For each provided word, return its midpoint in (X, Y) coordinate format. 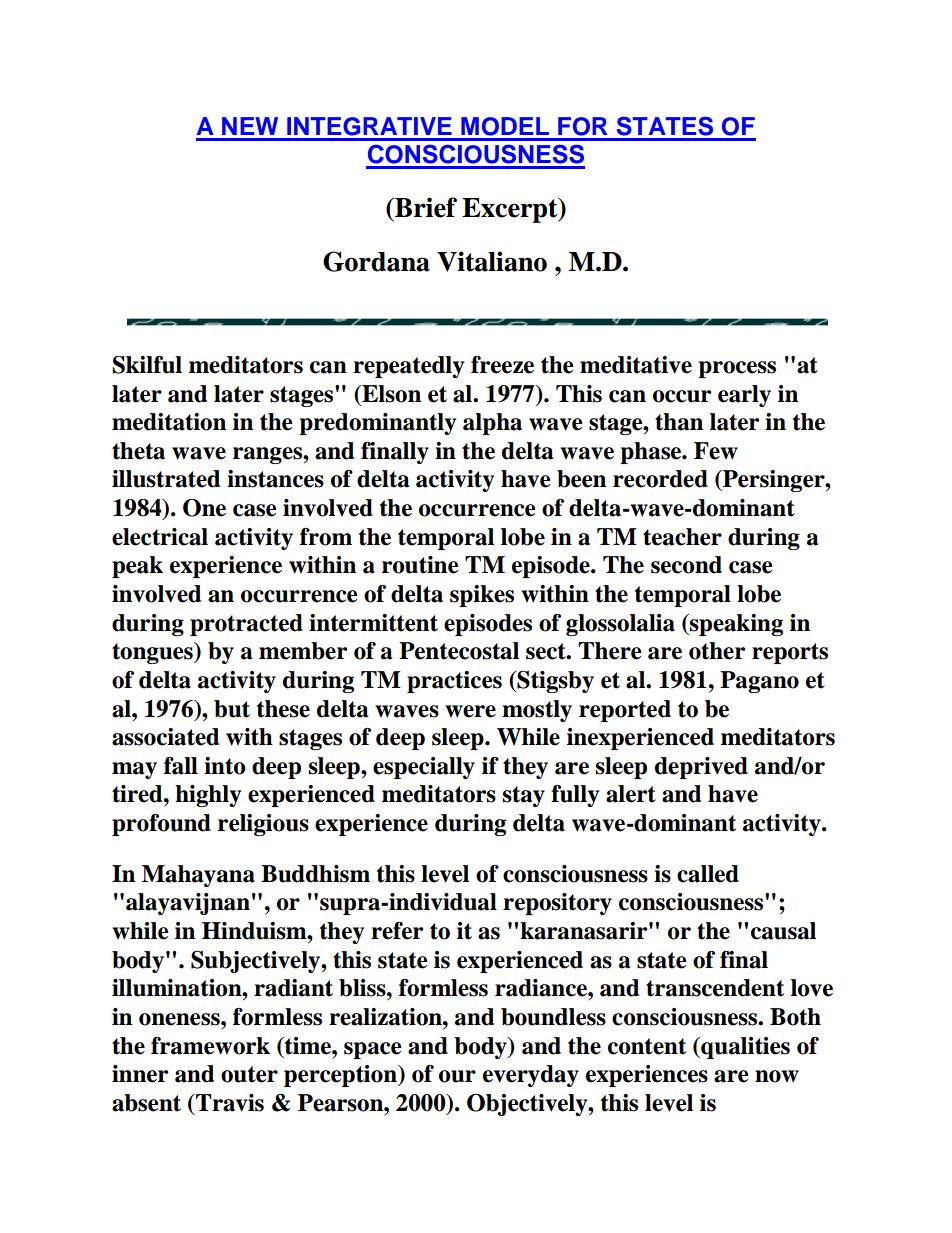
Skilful (147, 365)
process (737, 369)
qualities (744, 1048)
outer (249, 1074)
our (457, 1076)
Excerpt (511, 210)
